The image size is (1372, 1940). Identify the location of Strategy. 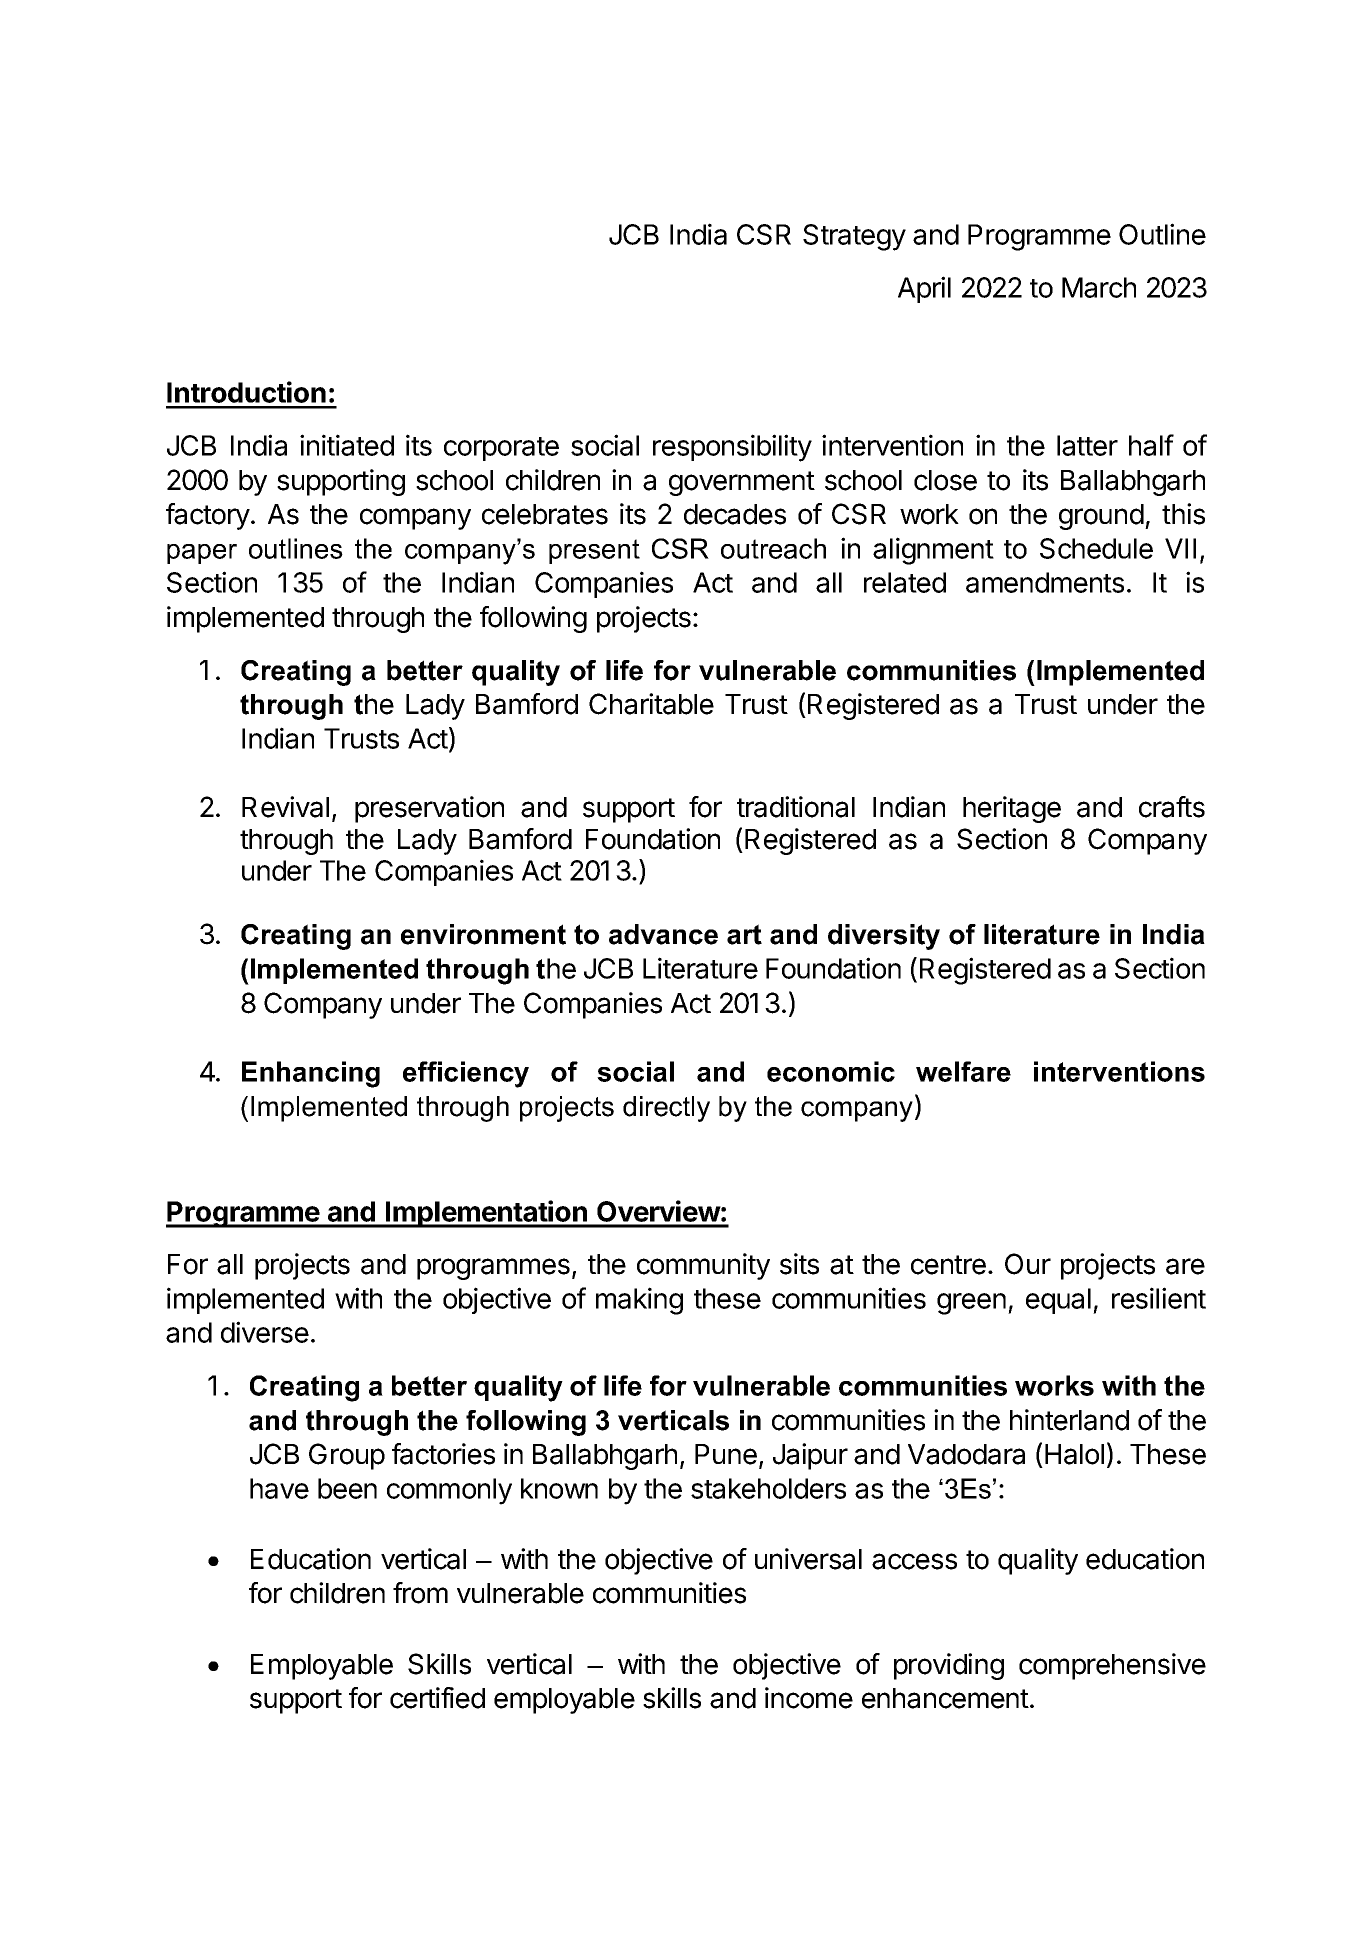
(854, 237).
